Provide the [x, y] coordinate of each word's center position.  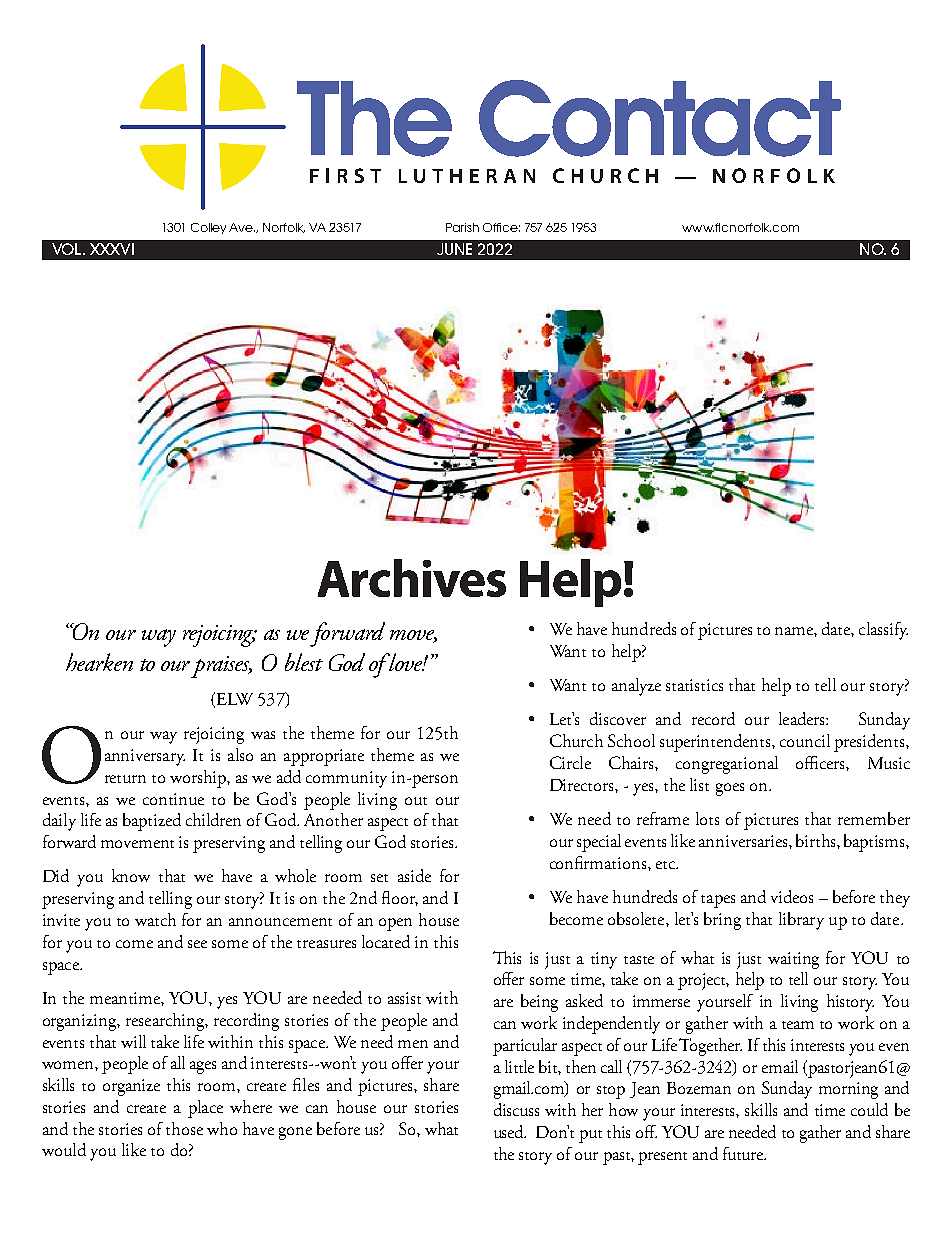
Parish [462, 227]
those [184, 1128]
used [510, 1131]
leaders [803, 718]
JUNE [454, 249]
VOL [68, 249]
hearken [99, 662]
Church [576, 740]
